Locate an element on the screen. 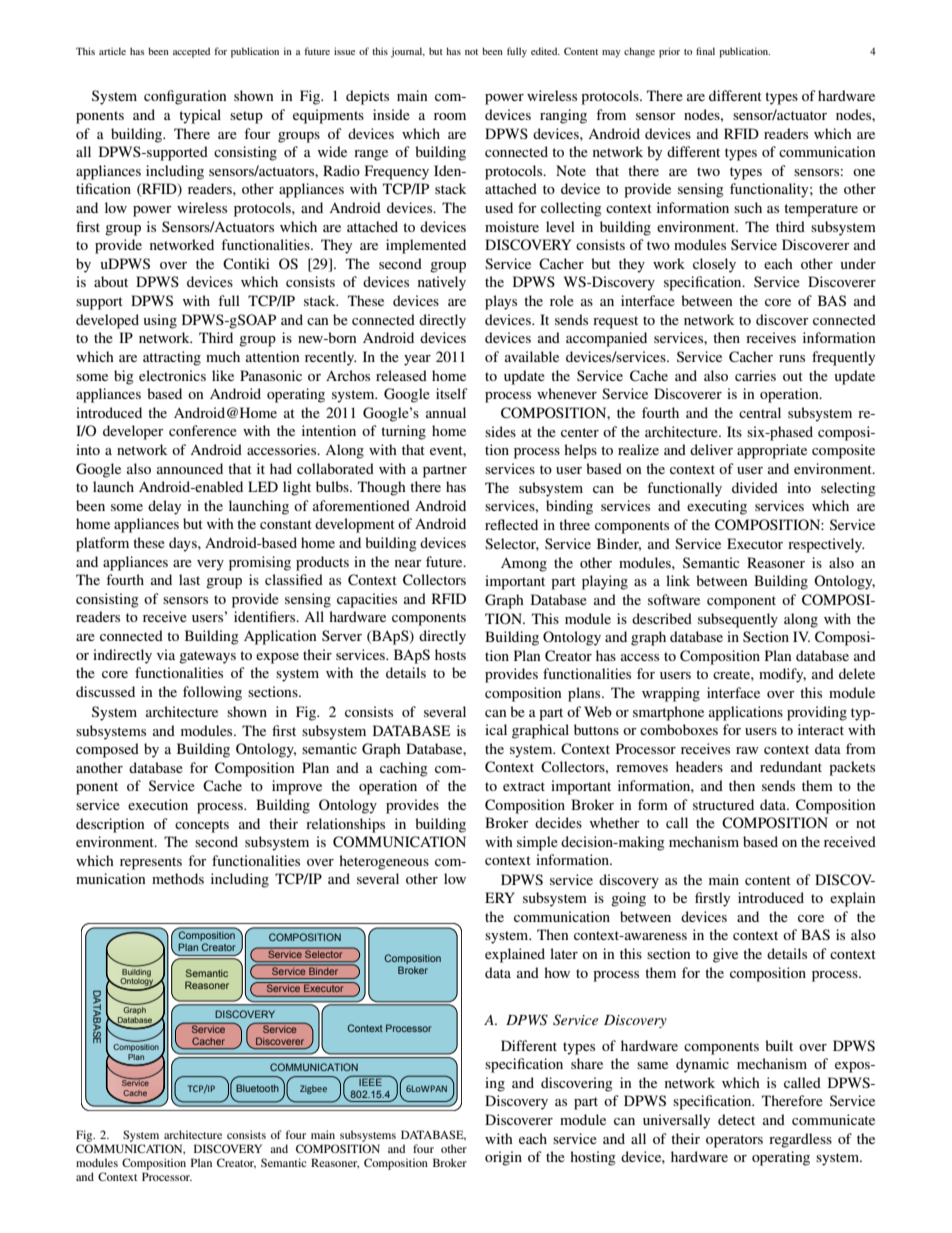 This screenshot has width=952, height=1233. runs is located at coordinates (792, 358).
